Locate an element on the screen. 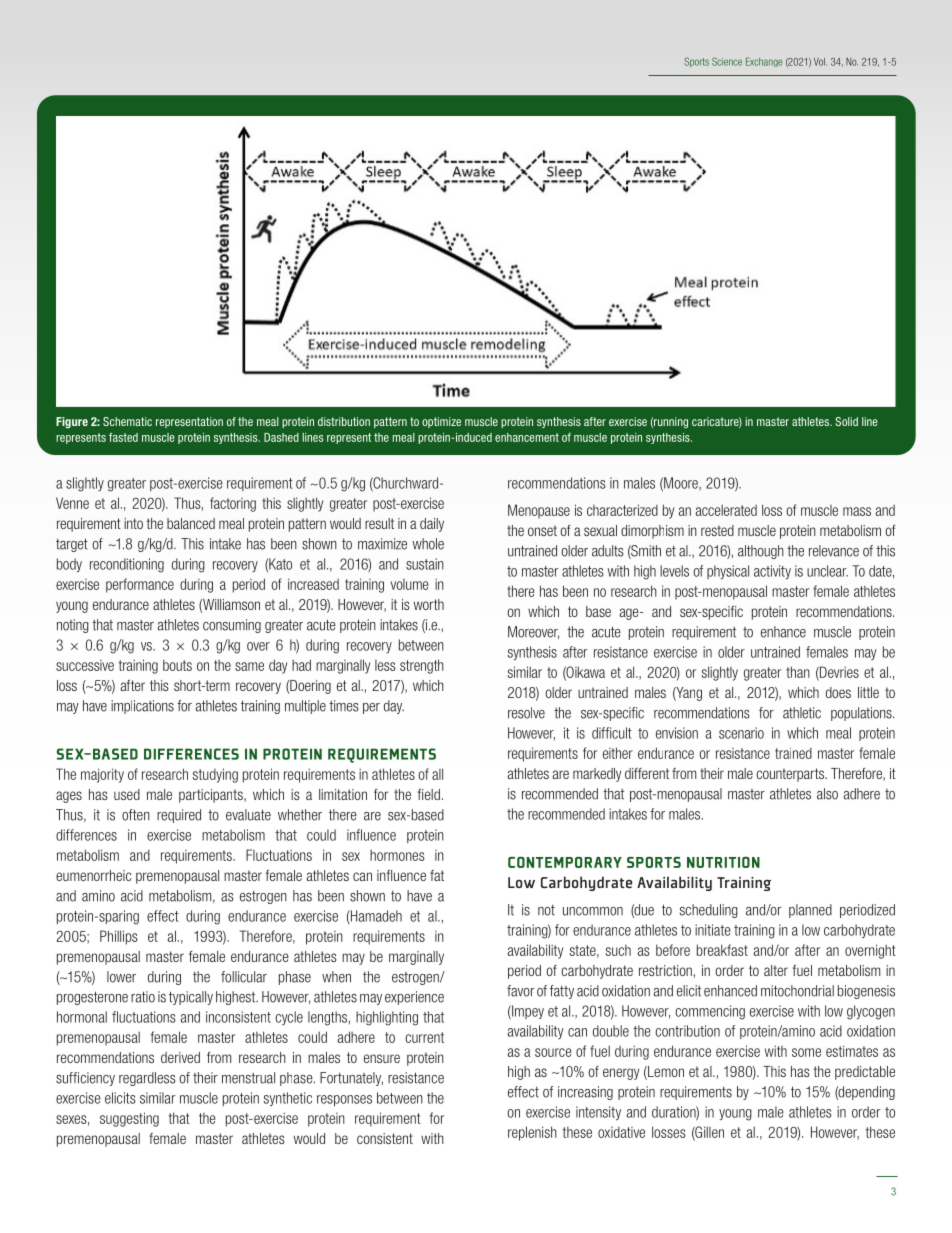 The image size is (952, 1233). fasted is located at coordinates (123, 437).
